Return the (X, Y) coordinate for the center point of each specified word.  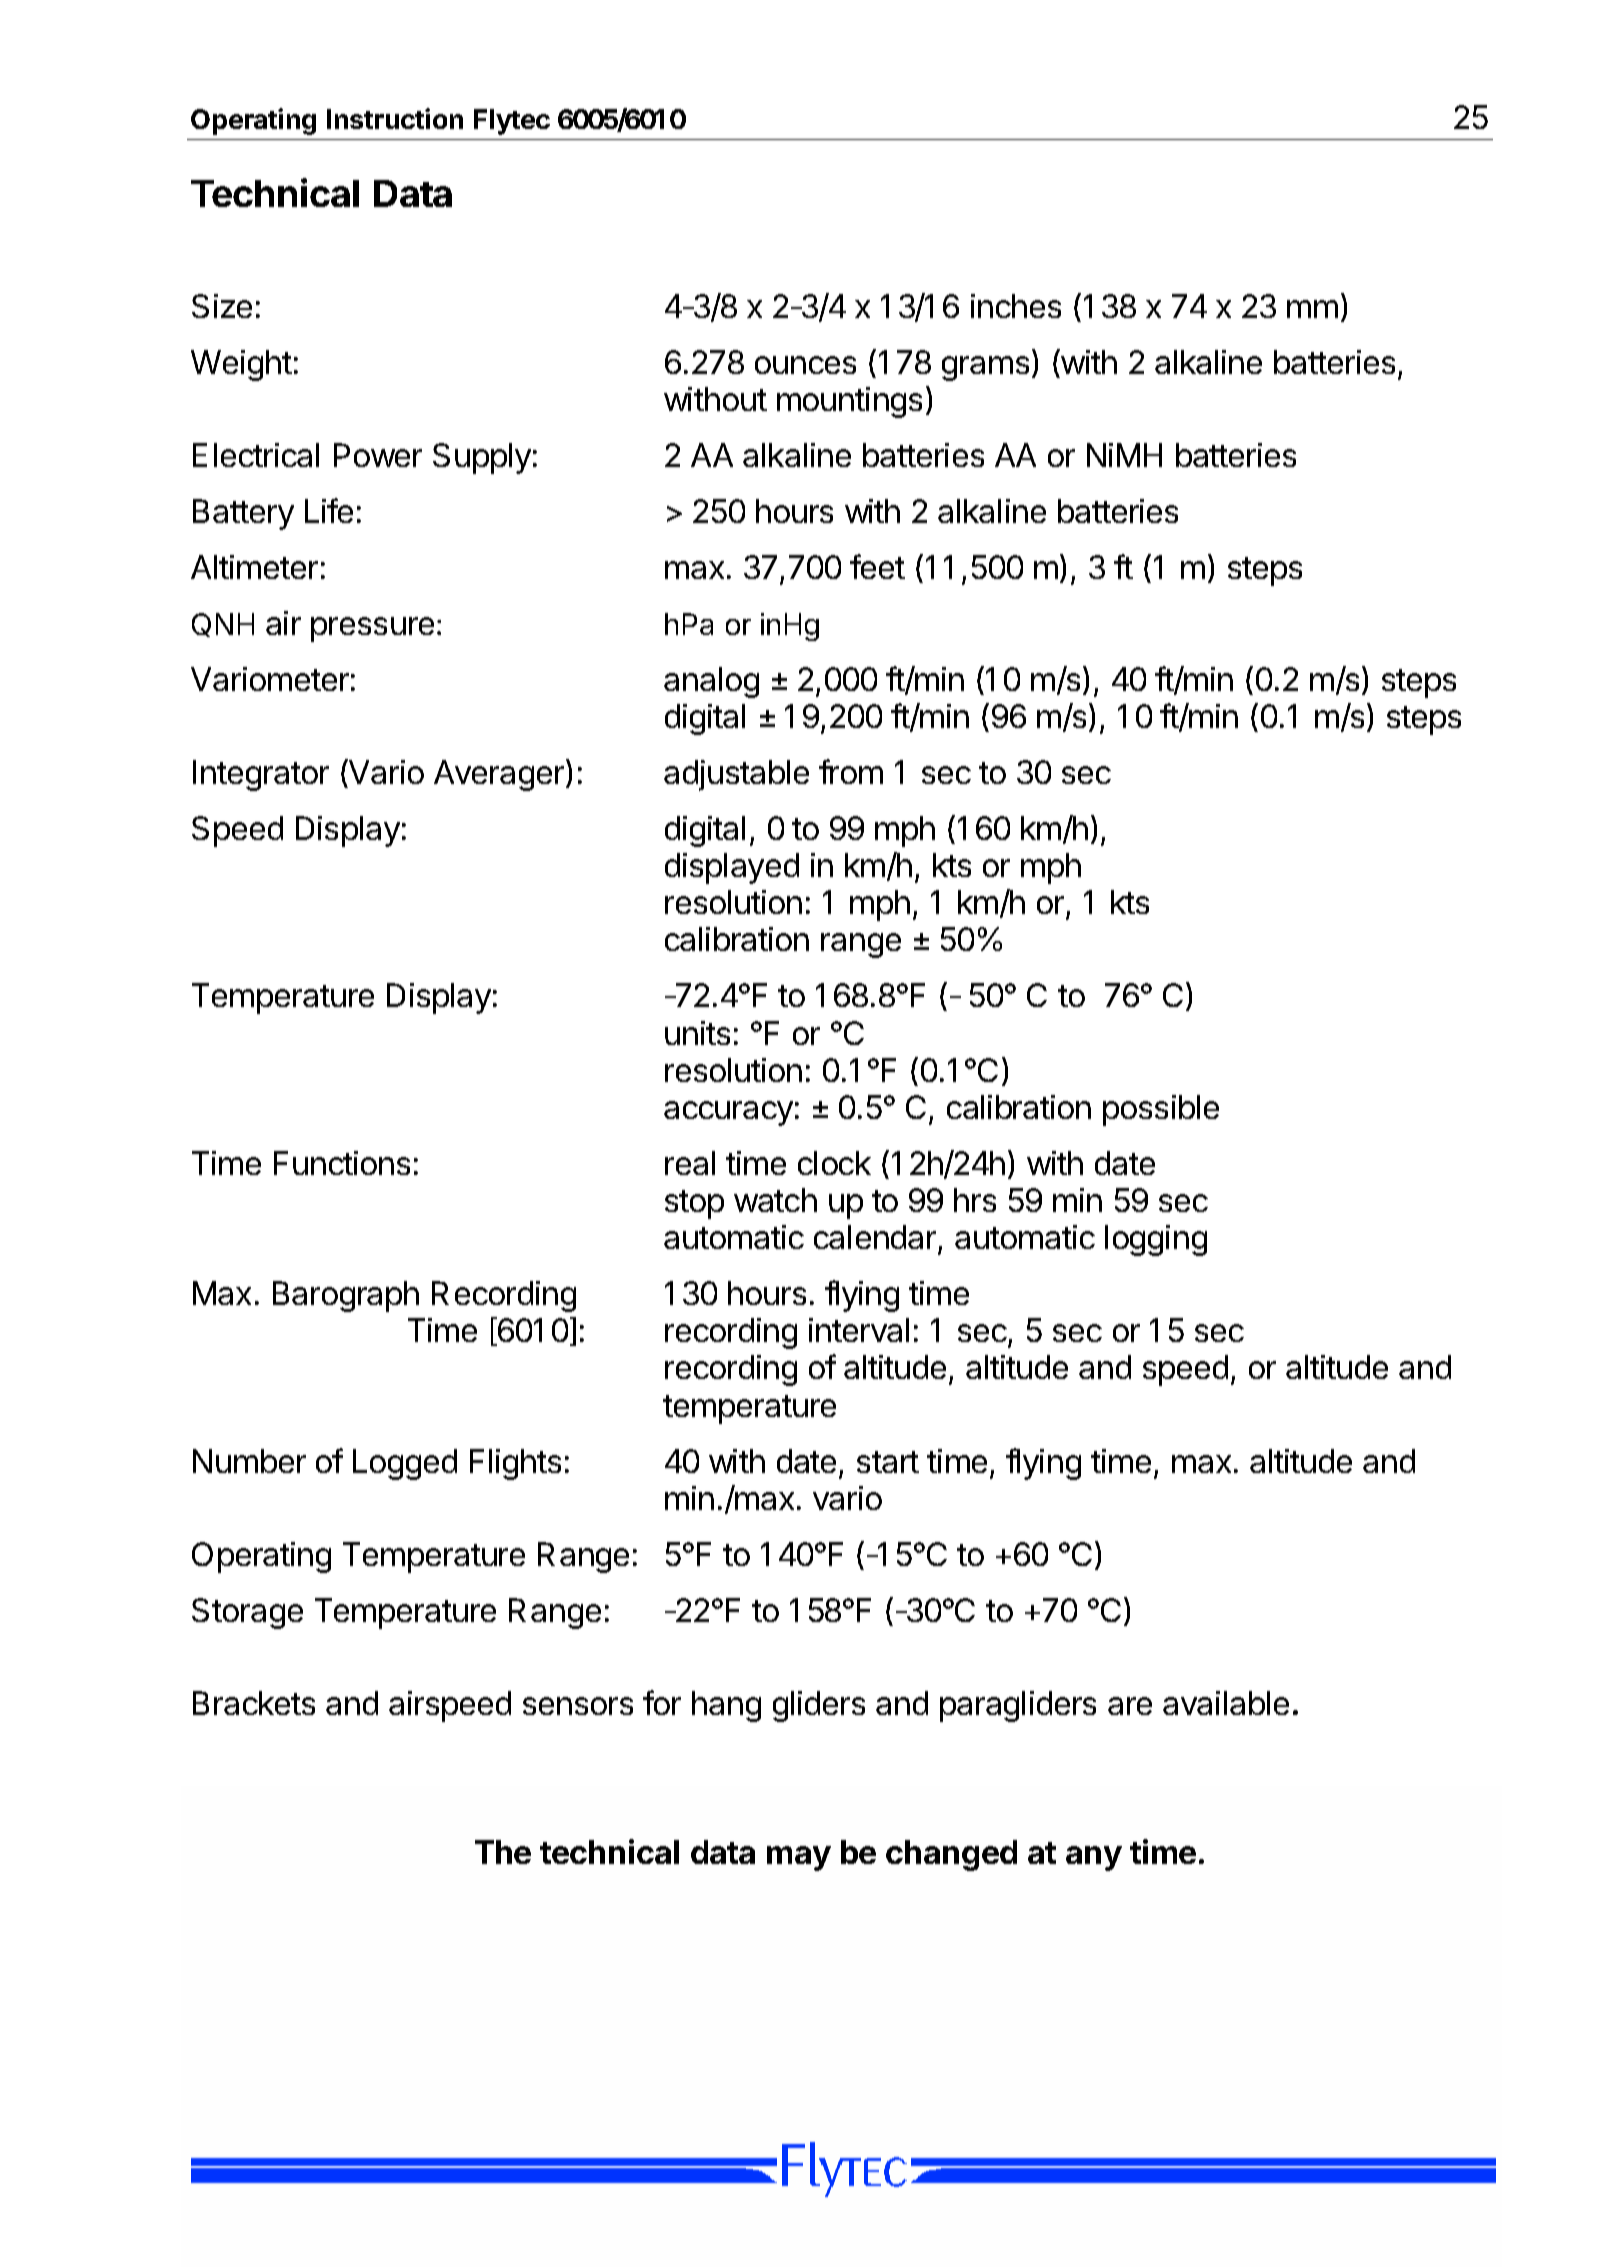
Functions (342, 1163)
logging (1156, 1240)
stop (694, 1204)
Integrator (261, 775)
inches (1016, 306)
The (503, 1852)
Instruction (395, 118)
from (851, 771)
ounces (805, 365)
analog (711, 682)
